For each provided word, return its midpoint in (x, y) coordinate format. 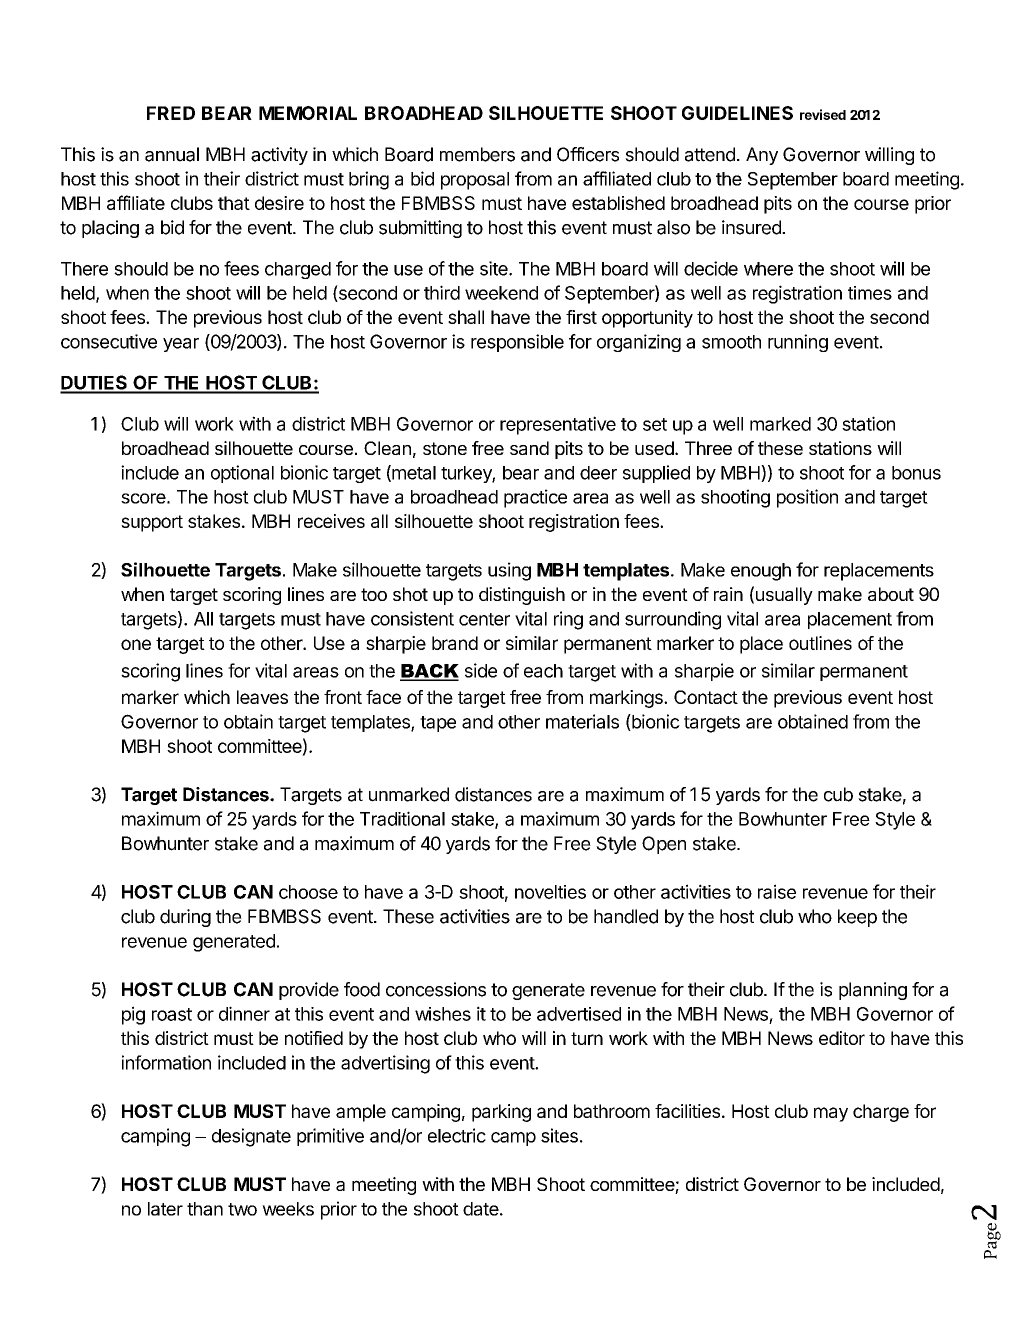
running (798, 343)
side (481, 670)
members (477, 154)
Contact (706, 697)
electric (457, 1135)
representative (558, 425)
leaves (262, 697)
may (831, 1114)
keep (857, 918)
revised (823, 114)
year (181, 345)
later (165, 1209)
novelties (550, 892)
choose (308, 892)
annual (172, 154)
